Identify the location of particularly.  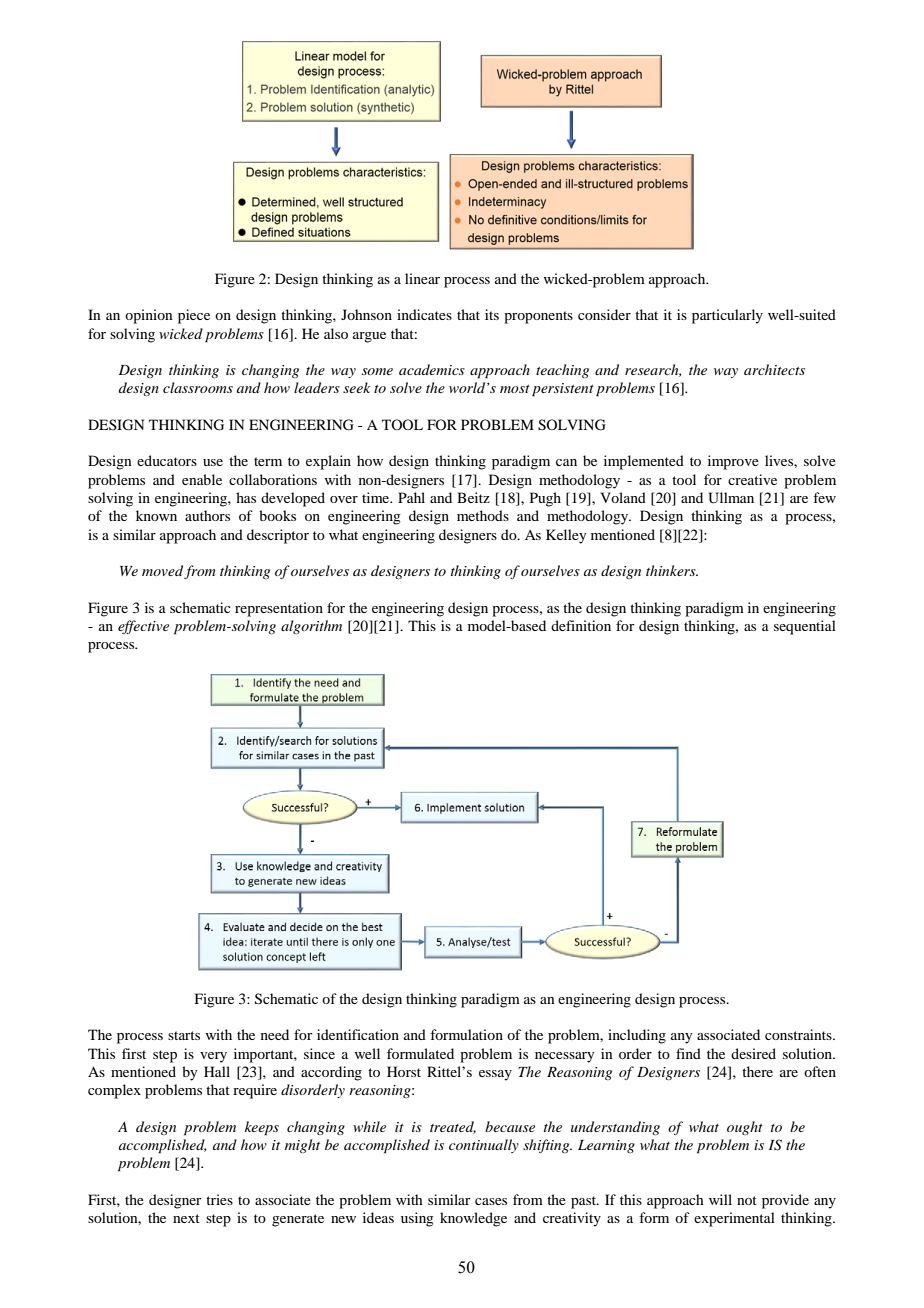
(727, 316).
